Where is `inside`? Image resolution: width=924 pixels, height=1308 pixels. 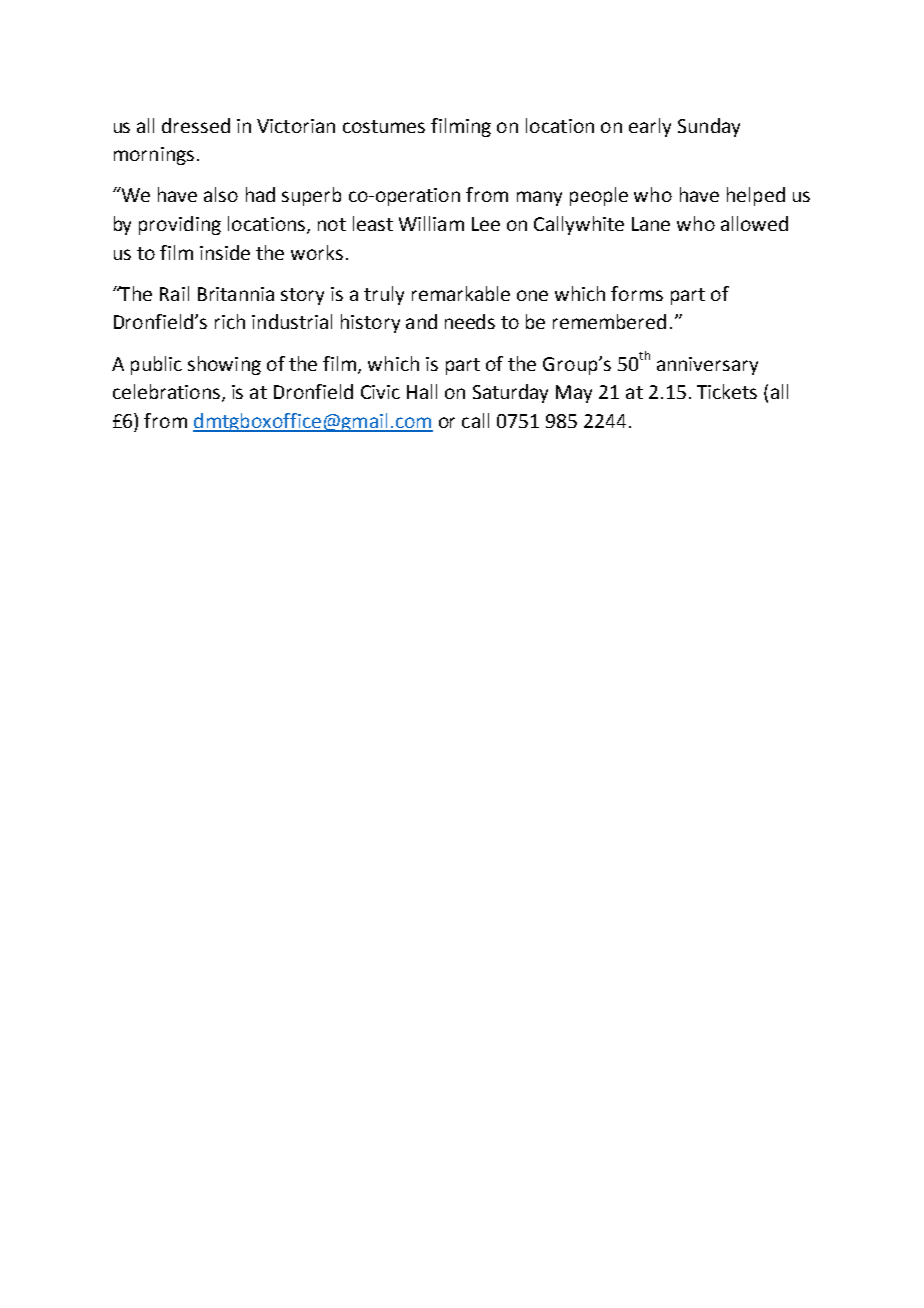 inside is located at coordinates (225, 252).
